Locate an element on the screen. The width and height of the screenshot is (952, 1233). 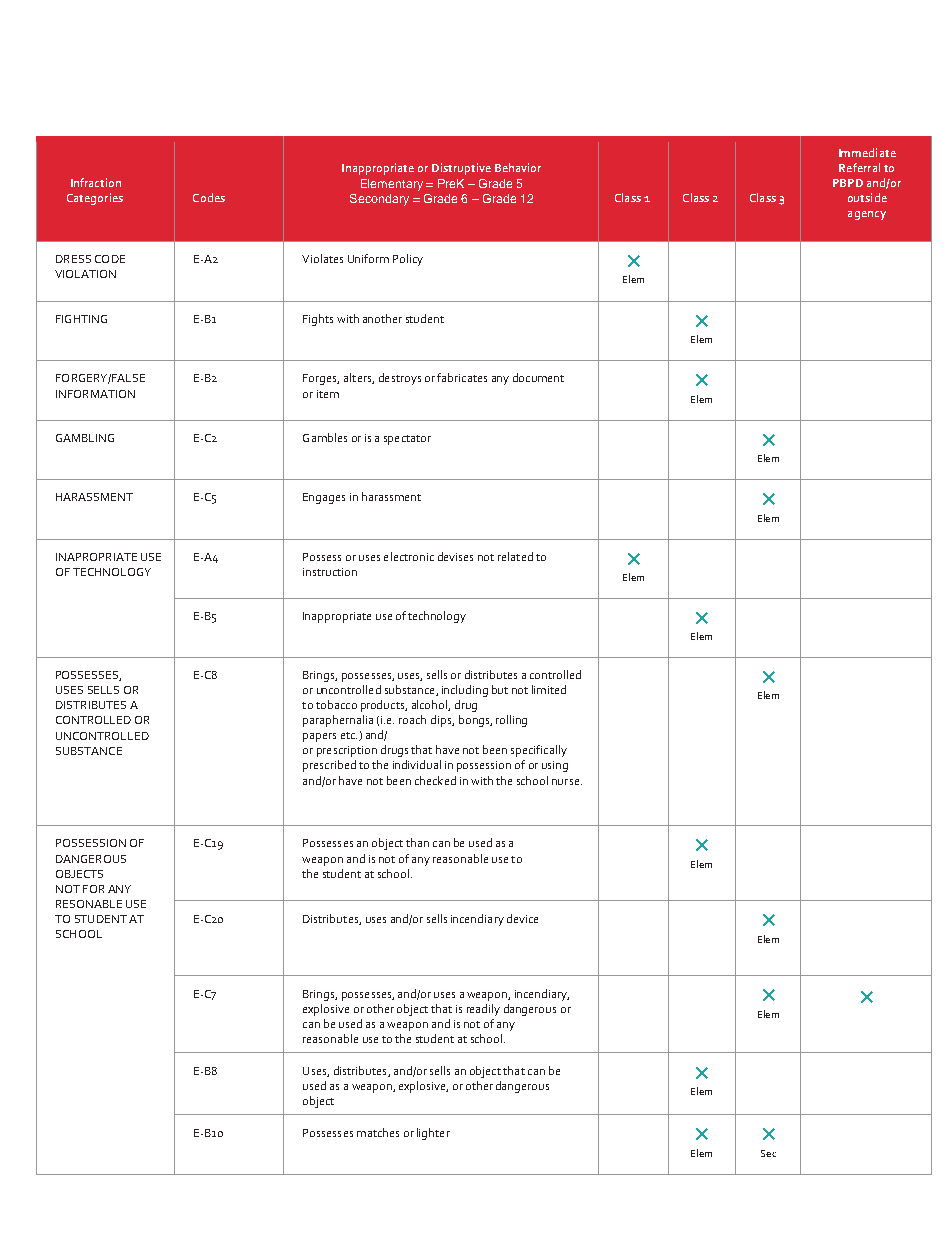
prescribed is located at coordinates (329, 766).
